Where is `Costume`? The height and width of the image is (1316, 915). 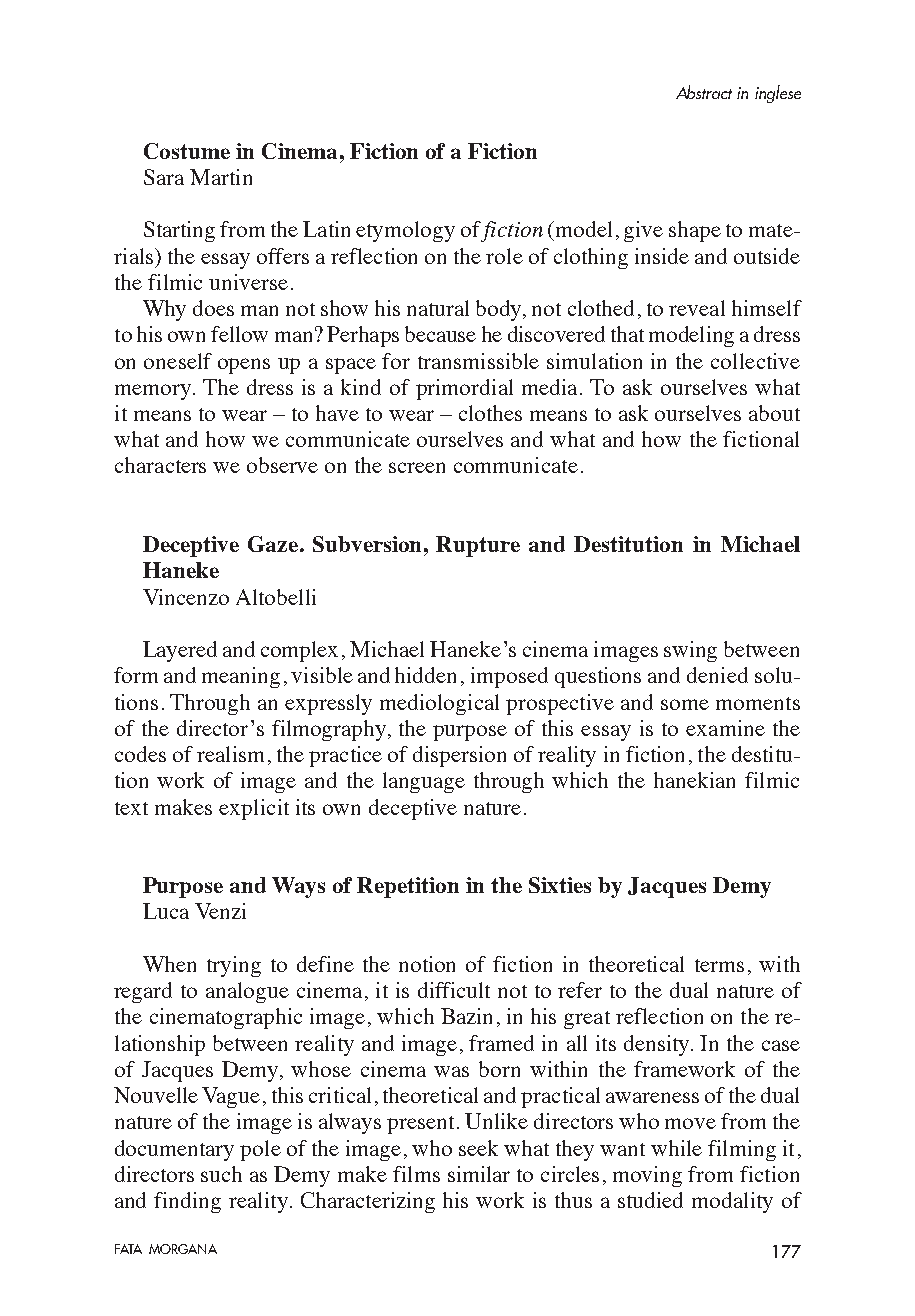
Costume is located at coordinates (187, 151).
